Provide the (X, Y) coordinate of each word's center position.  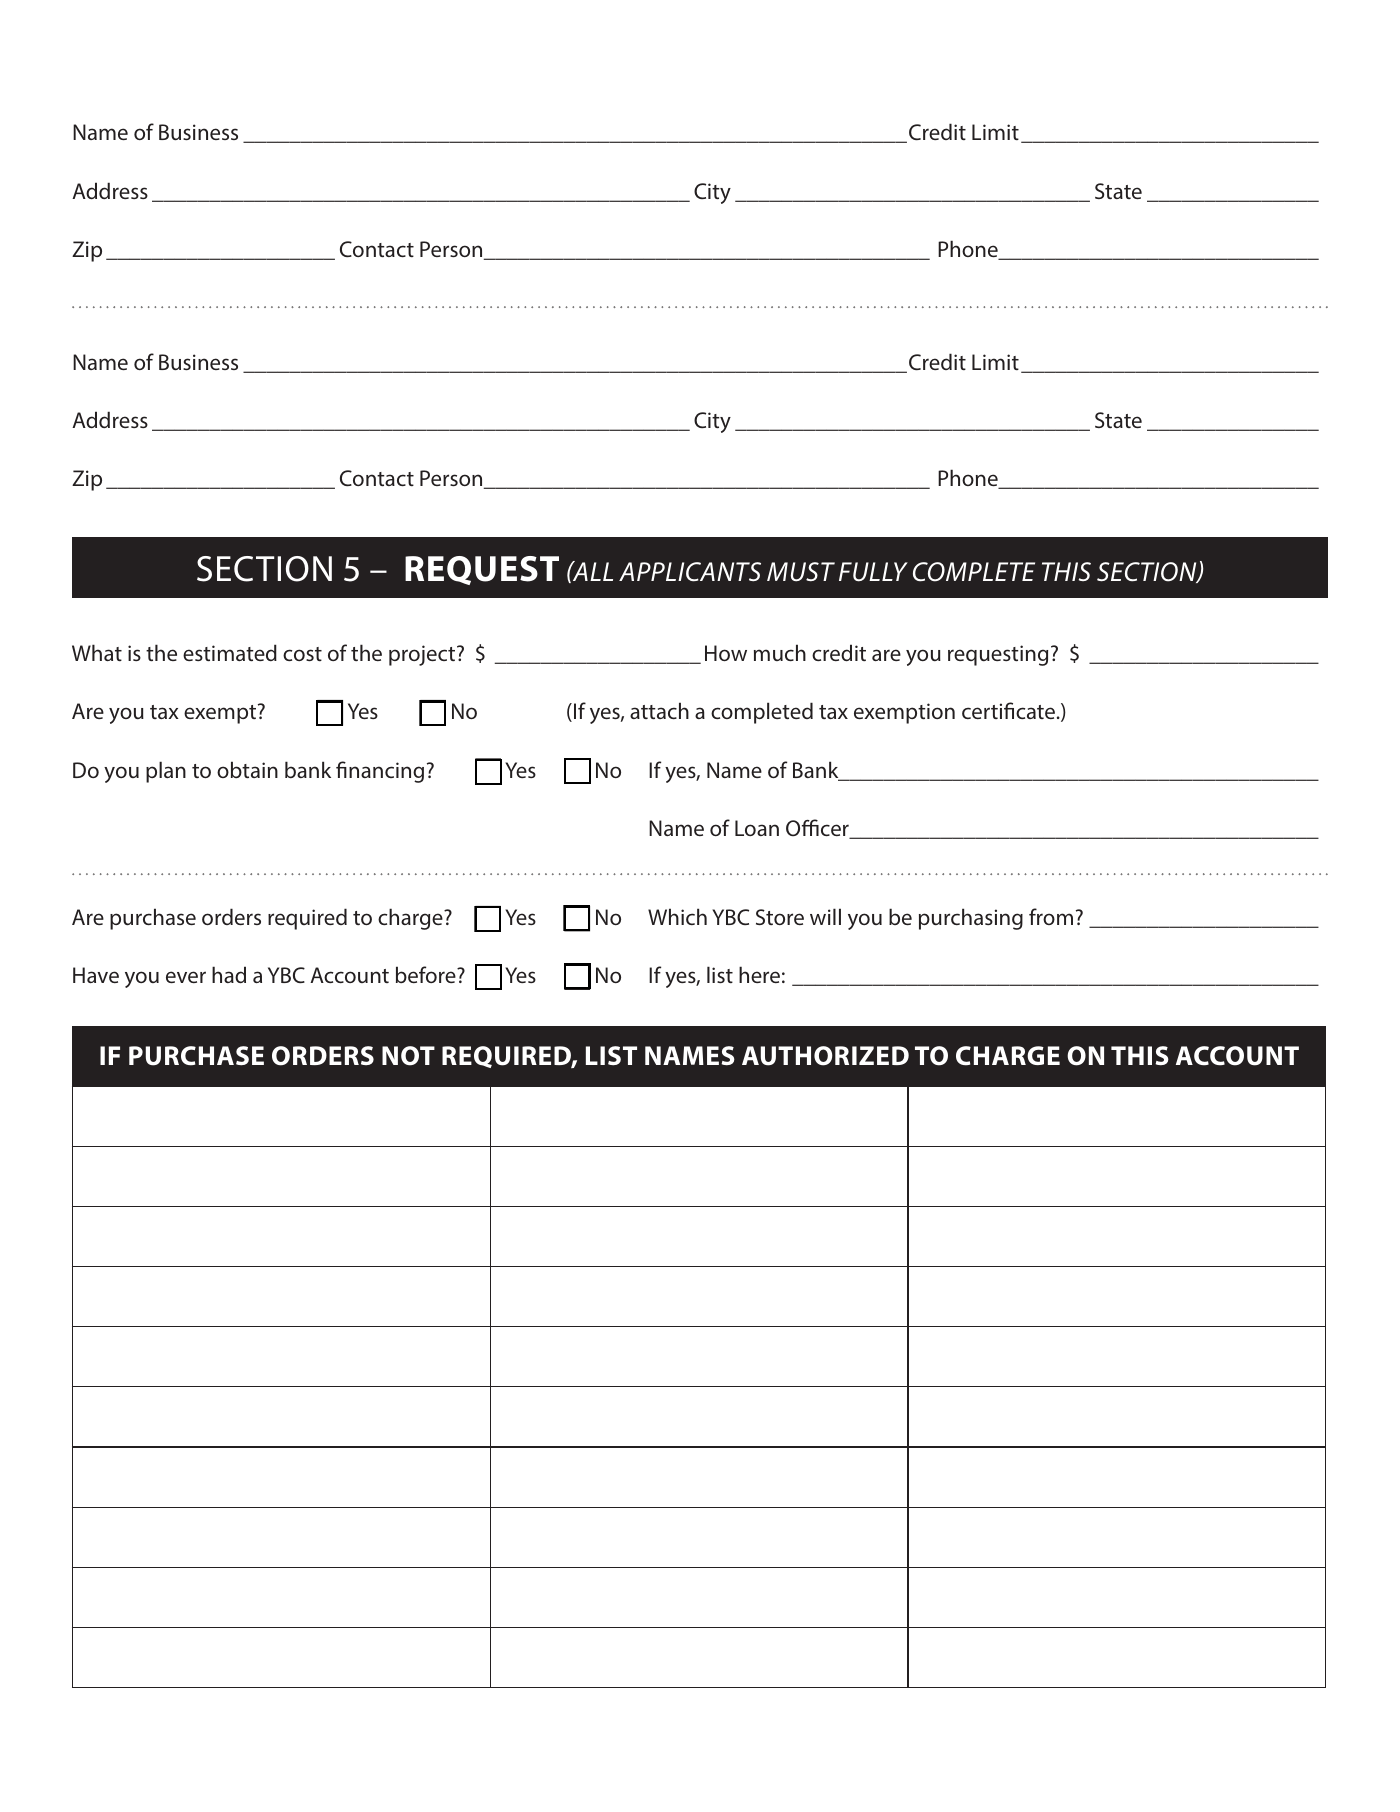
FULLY (873, 572)
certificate (1008, 710)
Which (677, 916)
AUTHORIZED (825, 1056)
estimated (230, 652)
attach (659, 710)
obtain (247, 769)
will (825, 916)
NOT (408, 1056)
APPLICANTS (690, 572)
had (229, 974)
